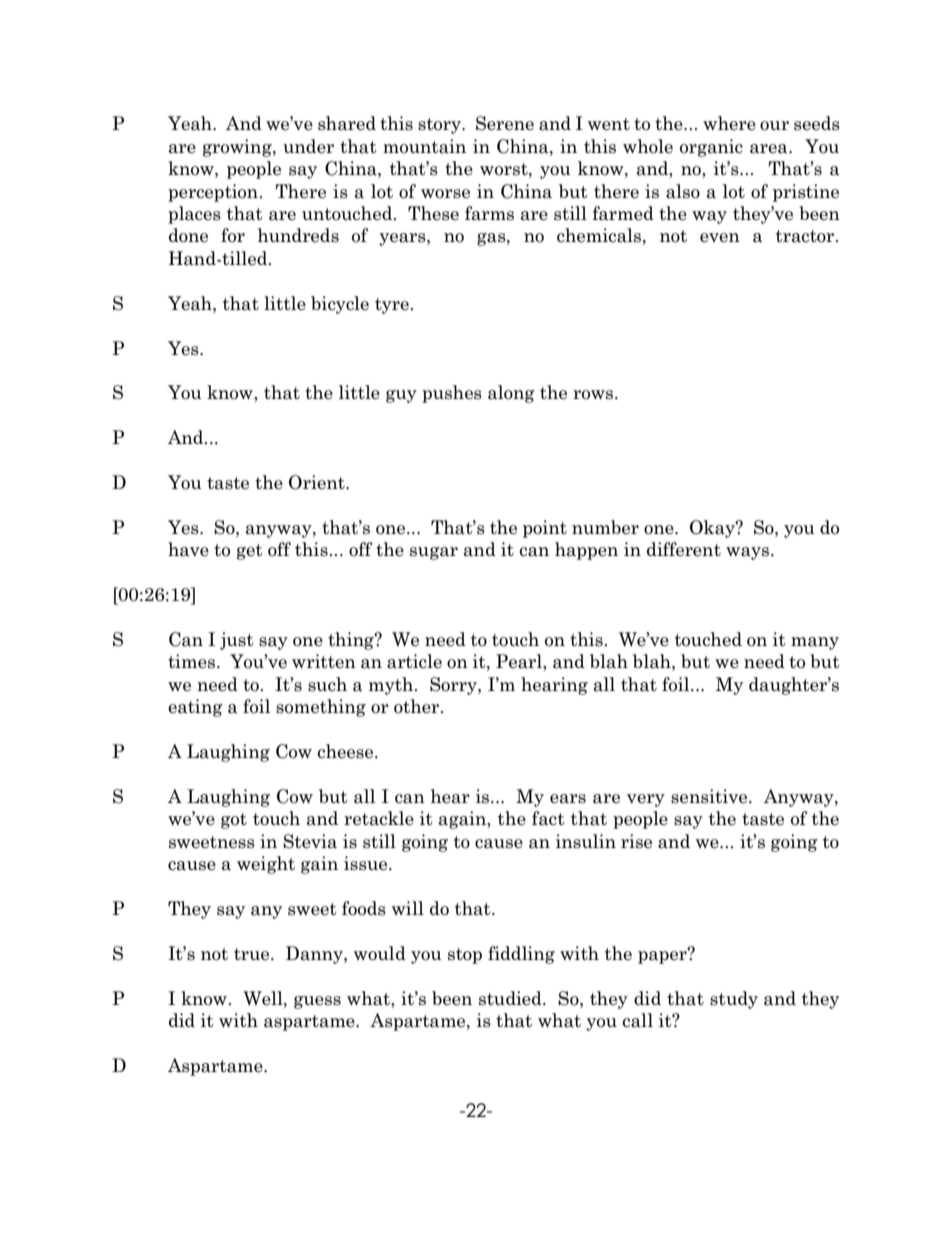 This screenshot has width=952, height=1233. What do you see at coordinates (511, 998) in the screenshot?
I see `studied` at bounding box center [511, 998].
